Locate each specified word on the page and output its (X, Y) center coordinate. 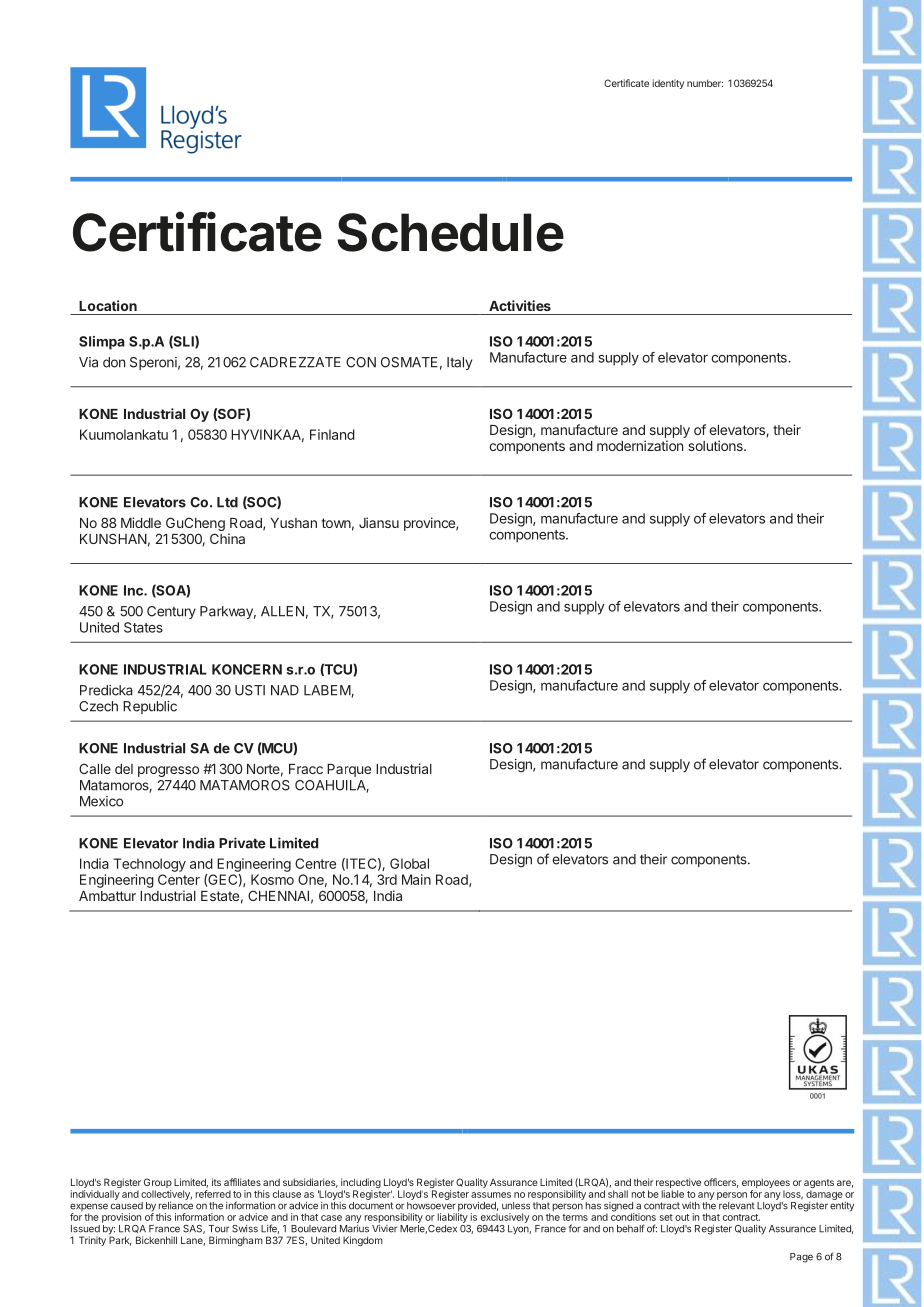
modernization (640, 445)
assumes (491, 1195)
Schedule (450, 232)
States (143, 627)
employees (766, 1184)
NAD (285, 690)
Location (108, 305)
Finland (332, 434)
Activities (520, 305)
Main (416, 879)
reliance (175, 1206)
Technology (149, 865)
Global (409, 863)
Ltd (227, 502)
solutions (716, 445)
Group (158, 1183)
